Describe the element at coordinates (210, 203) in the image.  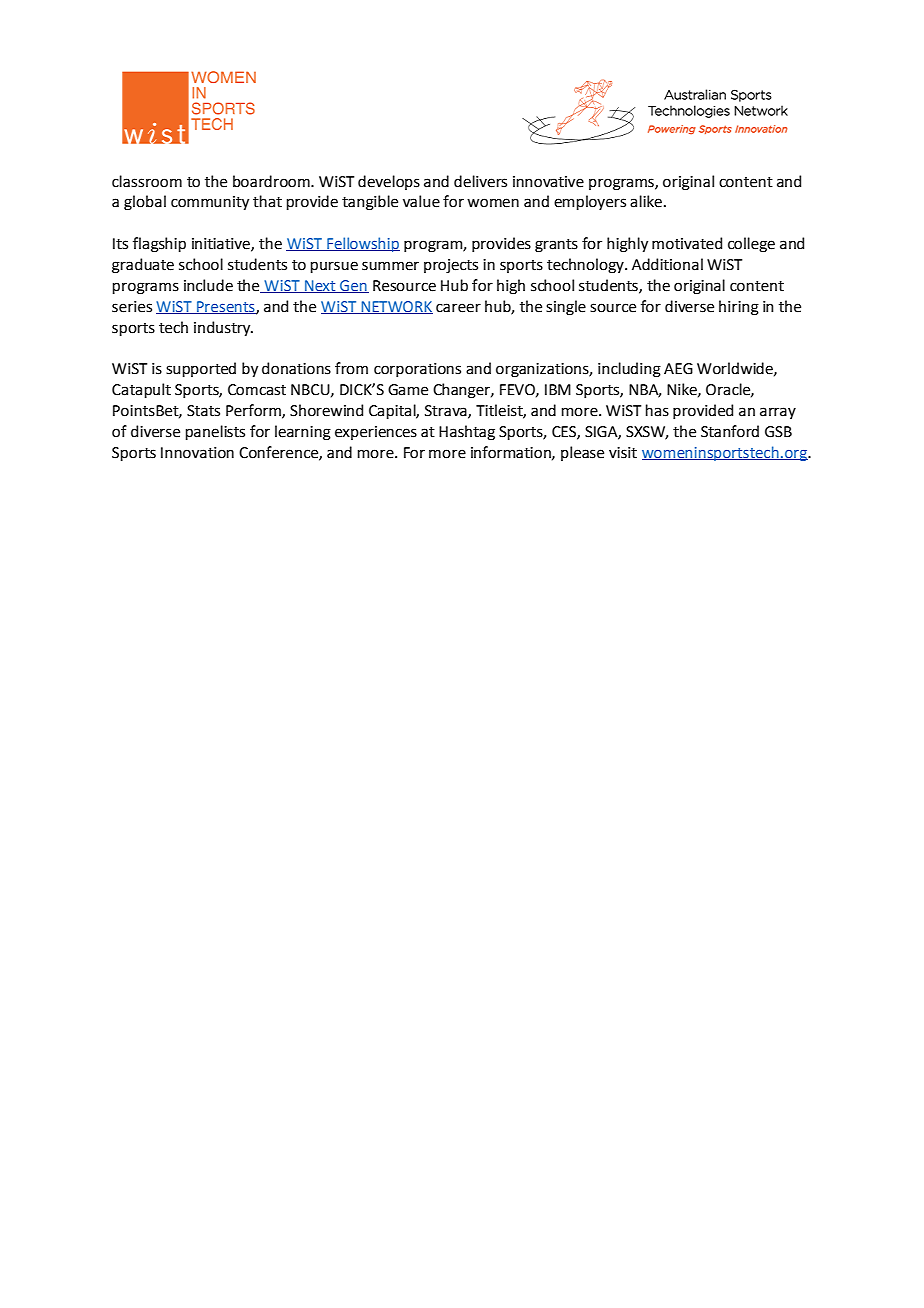
I see `community` at that location.
